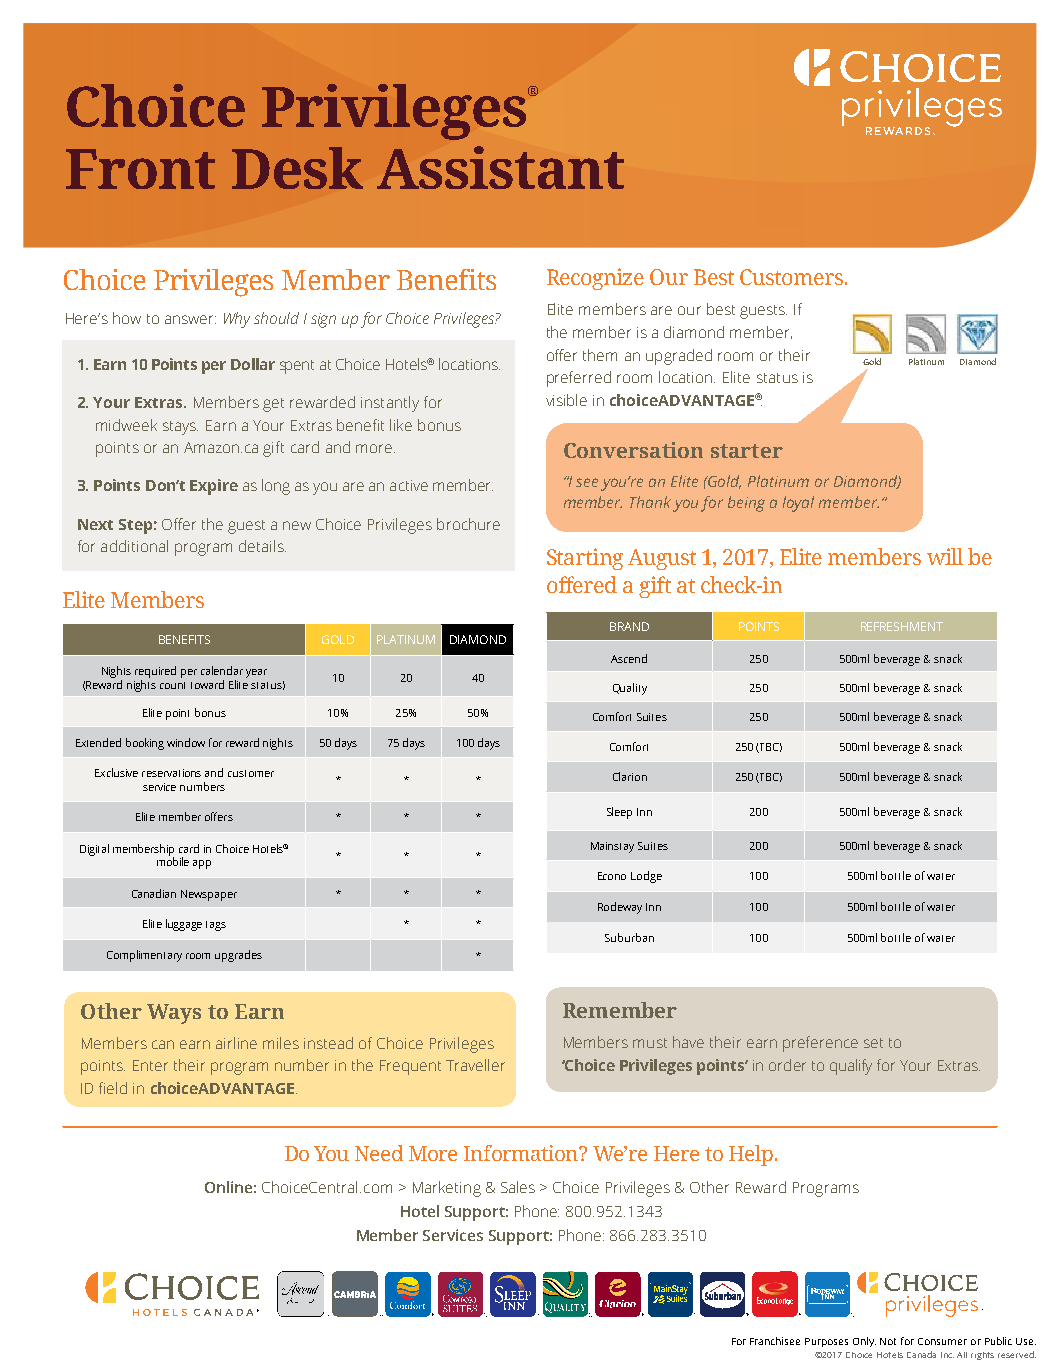  What do you see at coordinates (236, 1043) in the page?
I see `airline` at bounding box center [236, 1043].
